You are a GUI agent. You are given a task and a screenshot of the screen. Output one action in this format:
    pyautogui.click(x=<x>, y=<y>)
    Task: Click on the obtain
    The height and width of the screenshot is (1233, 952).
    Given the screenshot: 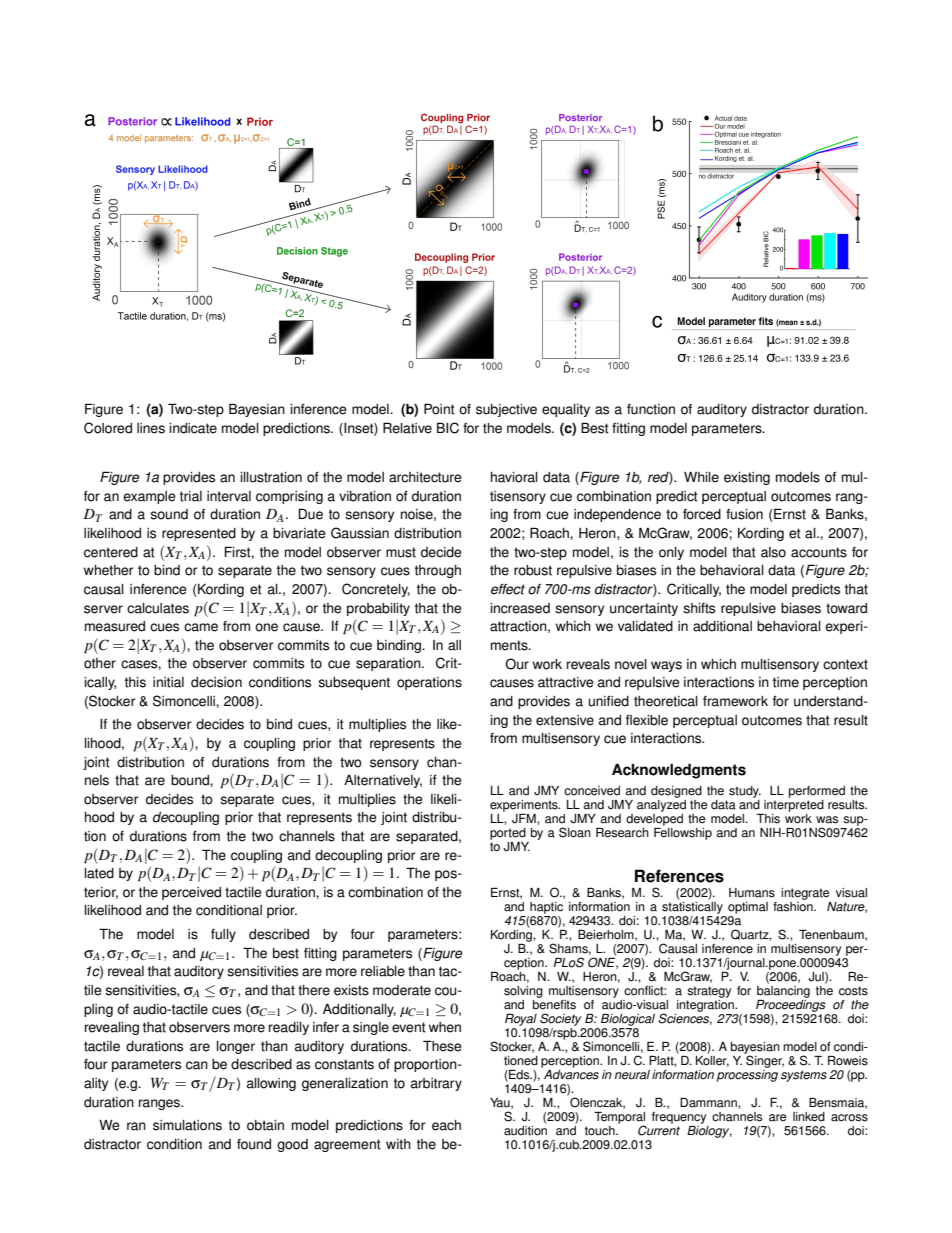 What is the action you would take?
    pyautogui.click(x=265, y=1125)
